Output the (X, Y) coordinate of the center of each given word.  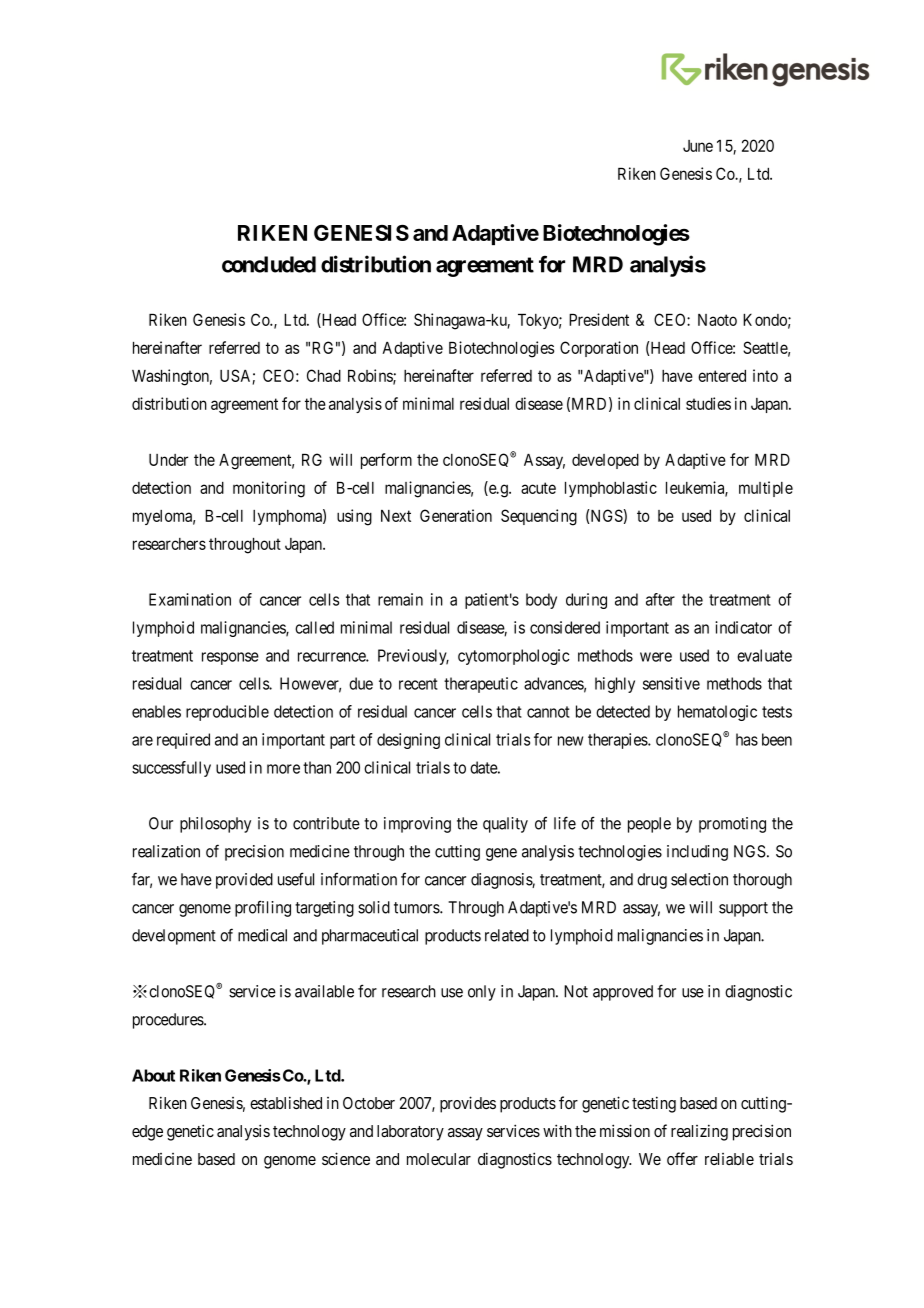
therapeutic (481, 685)
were (656, 657)
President (599, 319)
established (286, 1102)
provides (468, 1104)
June (698, 146)
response (230, 658)
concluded (269, 264)
